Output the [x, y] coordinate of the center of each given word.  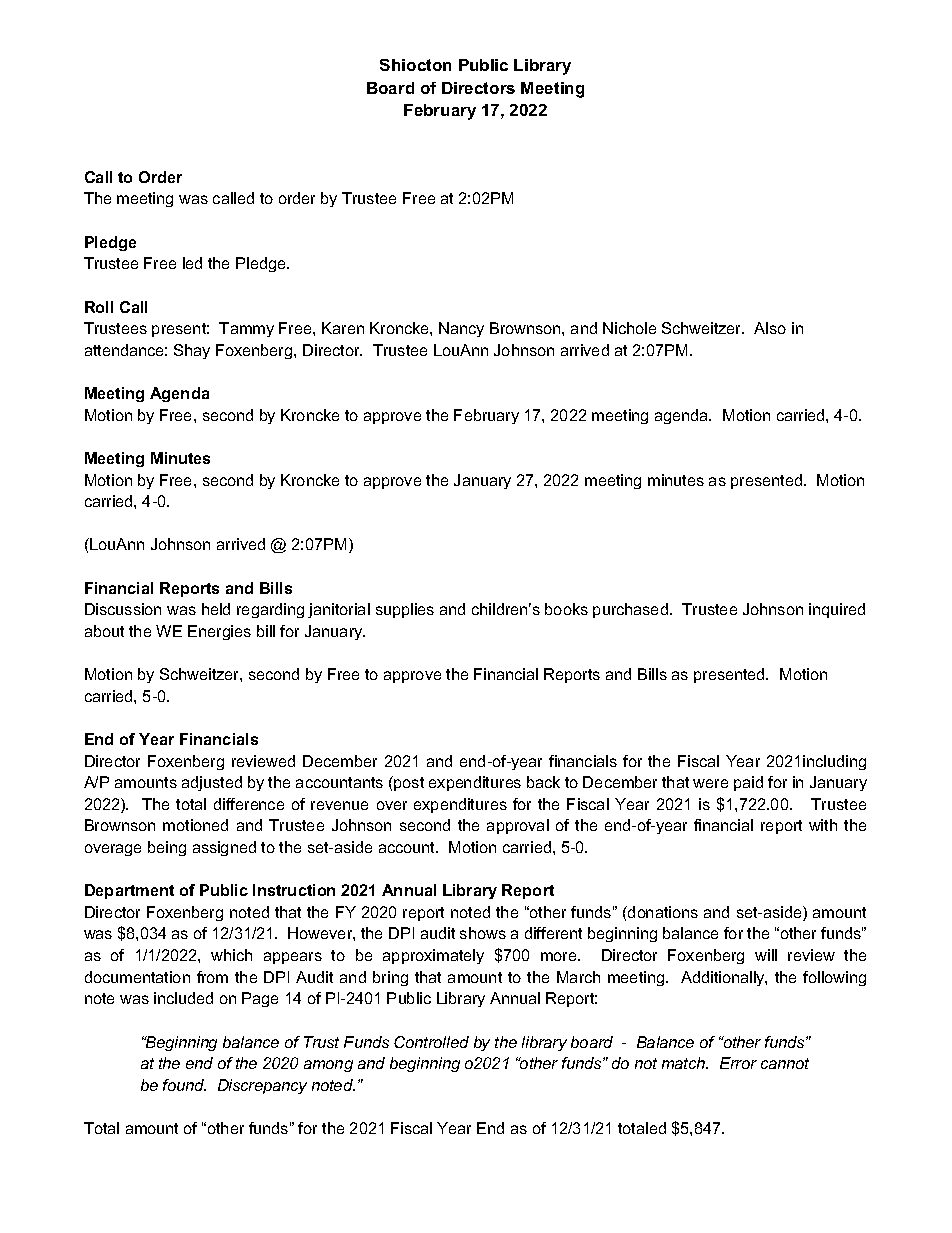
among [328, 1066]
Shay [192, 351]
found [184, 1085]
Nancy [461, 329]
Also [770, 328]
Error [738, 1063]
